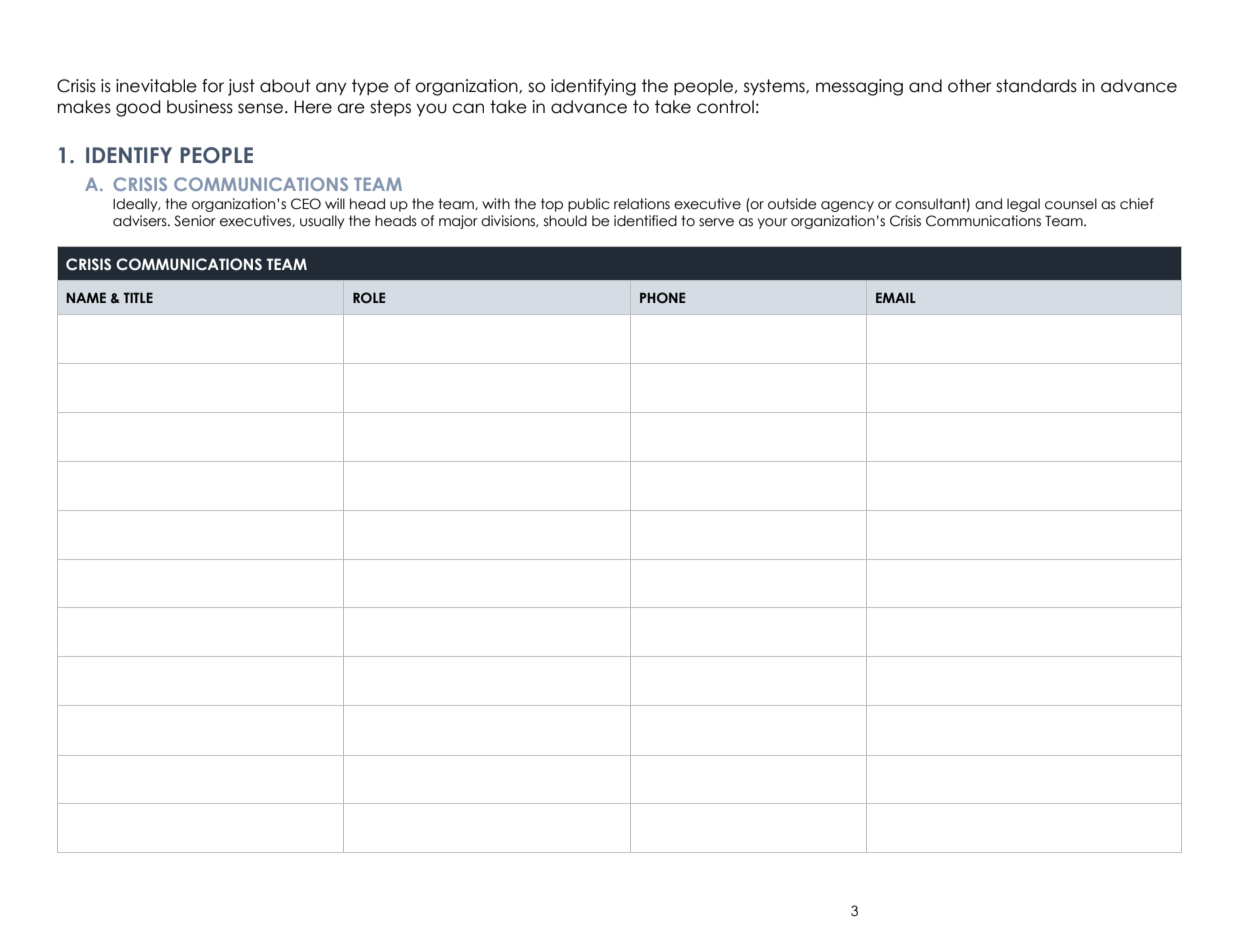 The height and width of the screenshot is (952, 1233). Describe the element at coordinates (1071, 204) in the screenshot. I see `counsel` at that location.
